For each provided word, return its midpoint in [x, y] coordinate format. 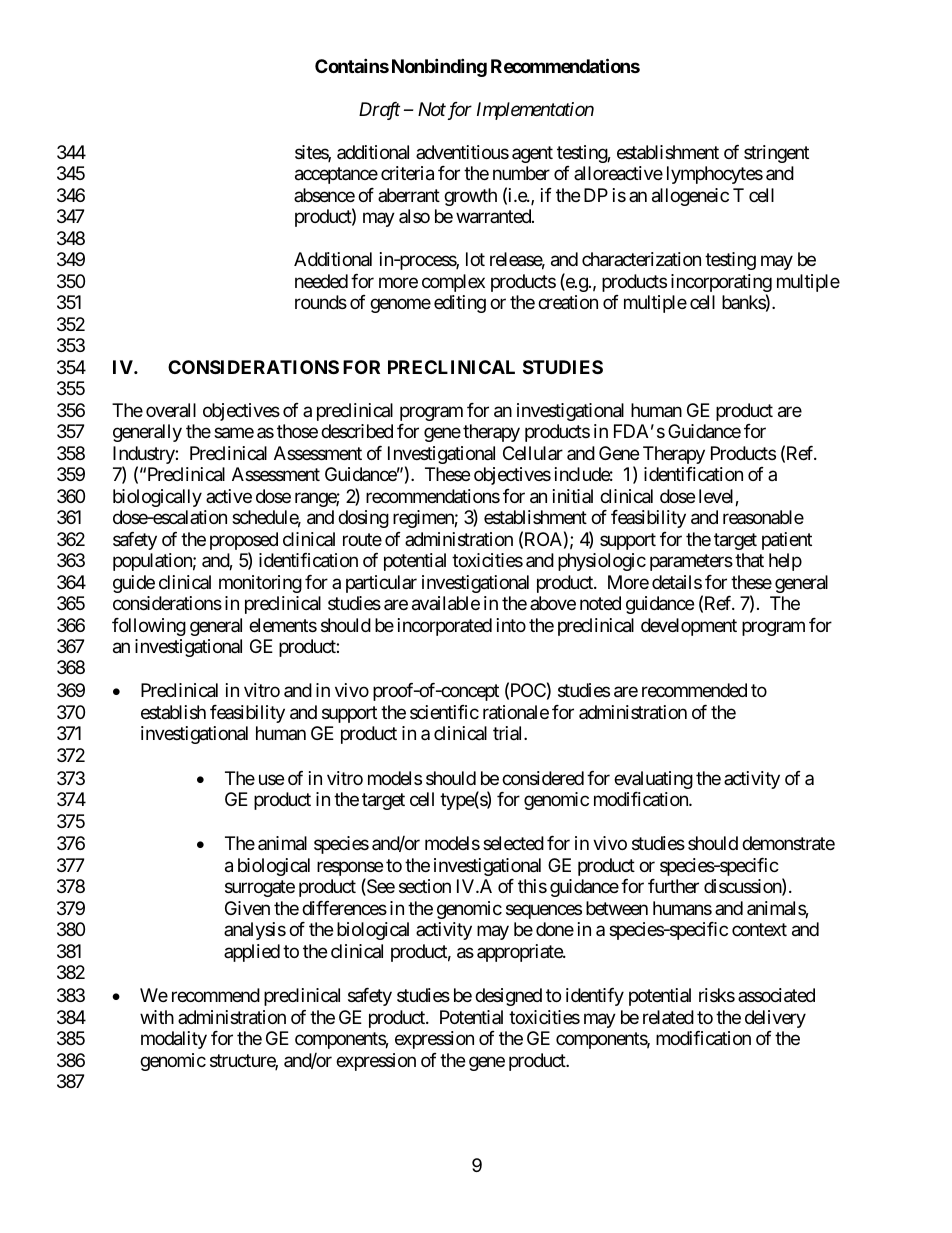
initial [573, 496]
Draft [379, 111]
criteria [407, 173]
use [271, 779]
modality [174, 1040]
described [357, 431]
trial [509, 733]
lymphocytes [715, 175]
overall [171, 410]
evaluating [653, 780]
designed [508, 997]
